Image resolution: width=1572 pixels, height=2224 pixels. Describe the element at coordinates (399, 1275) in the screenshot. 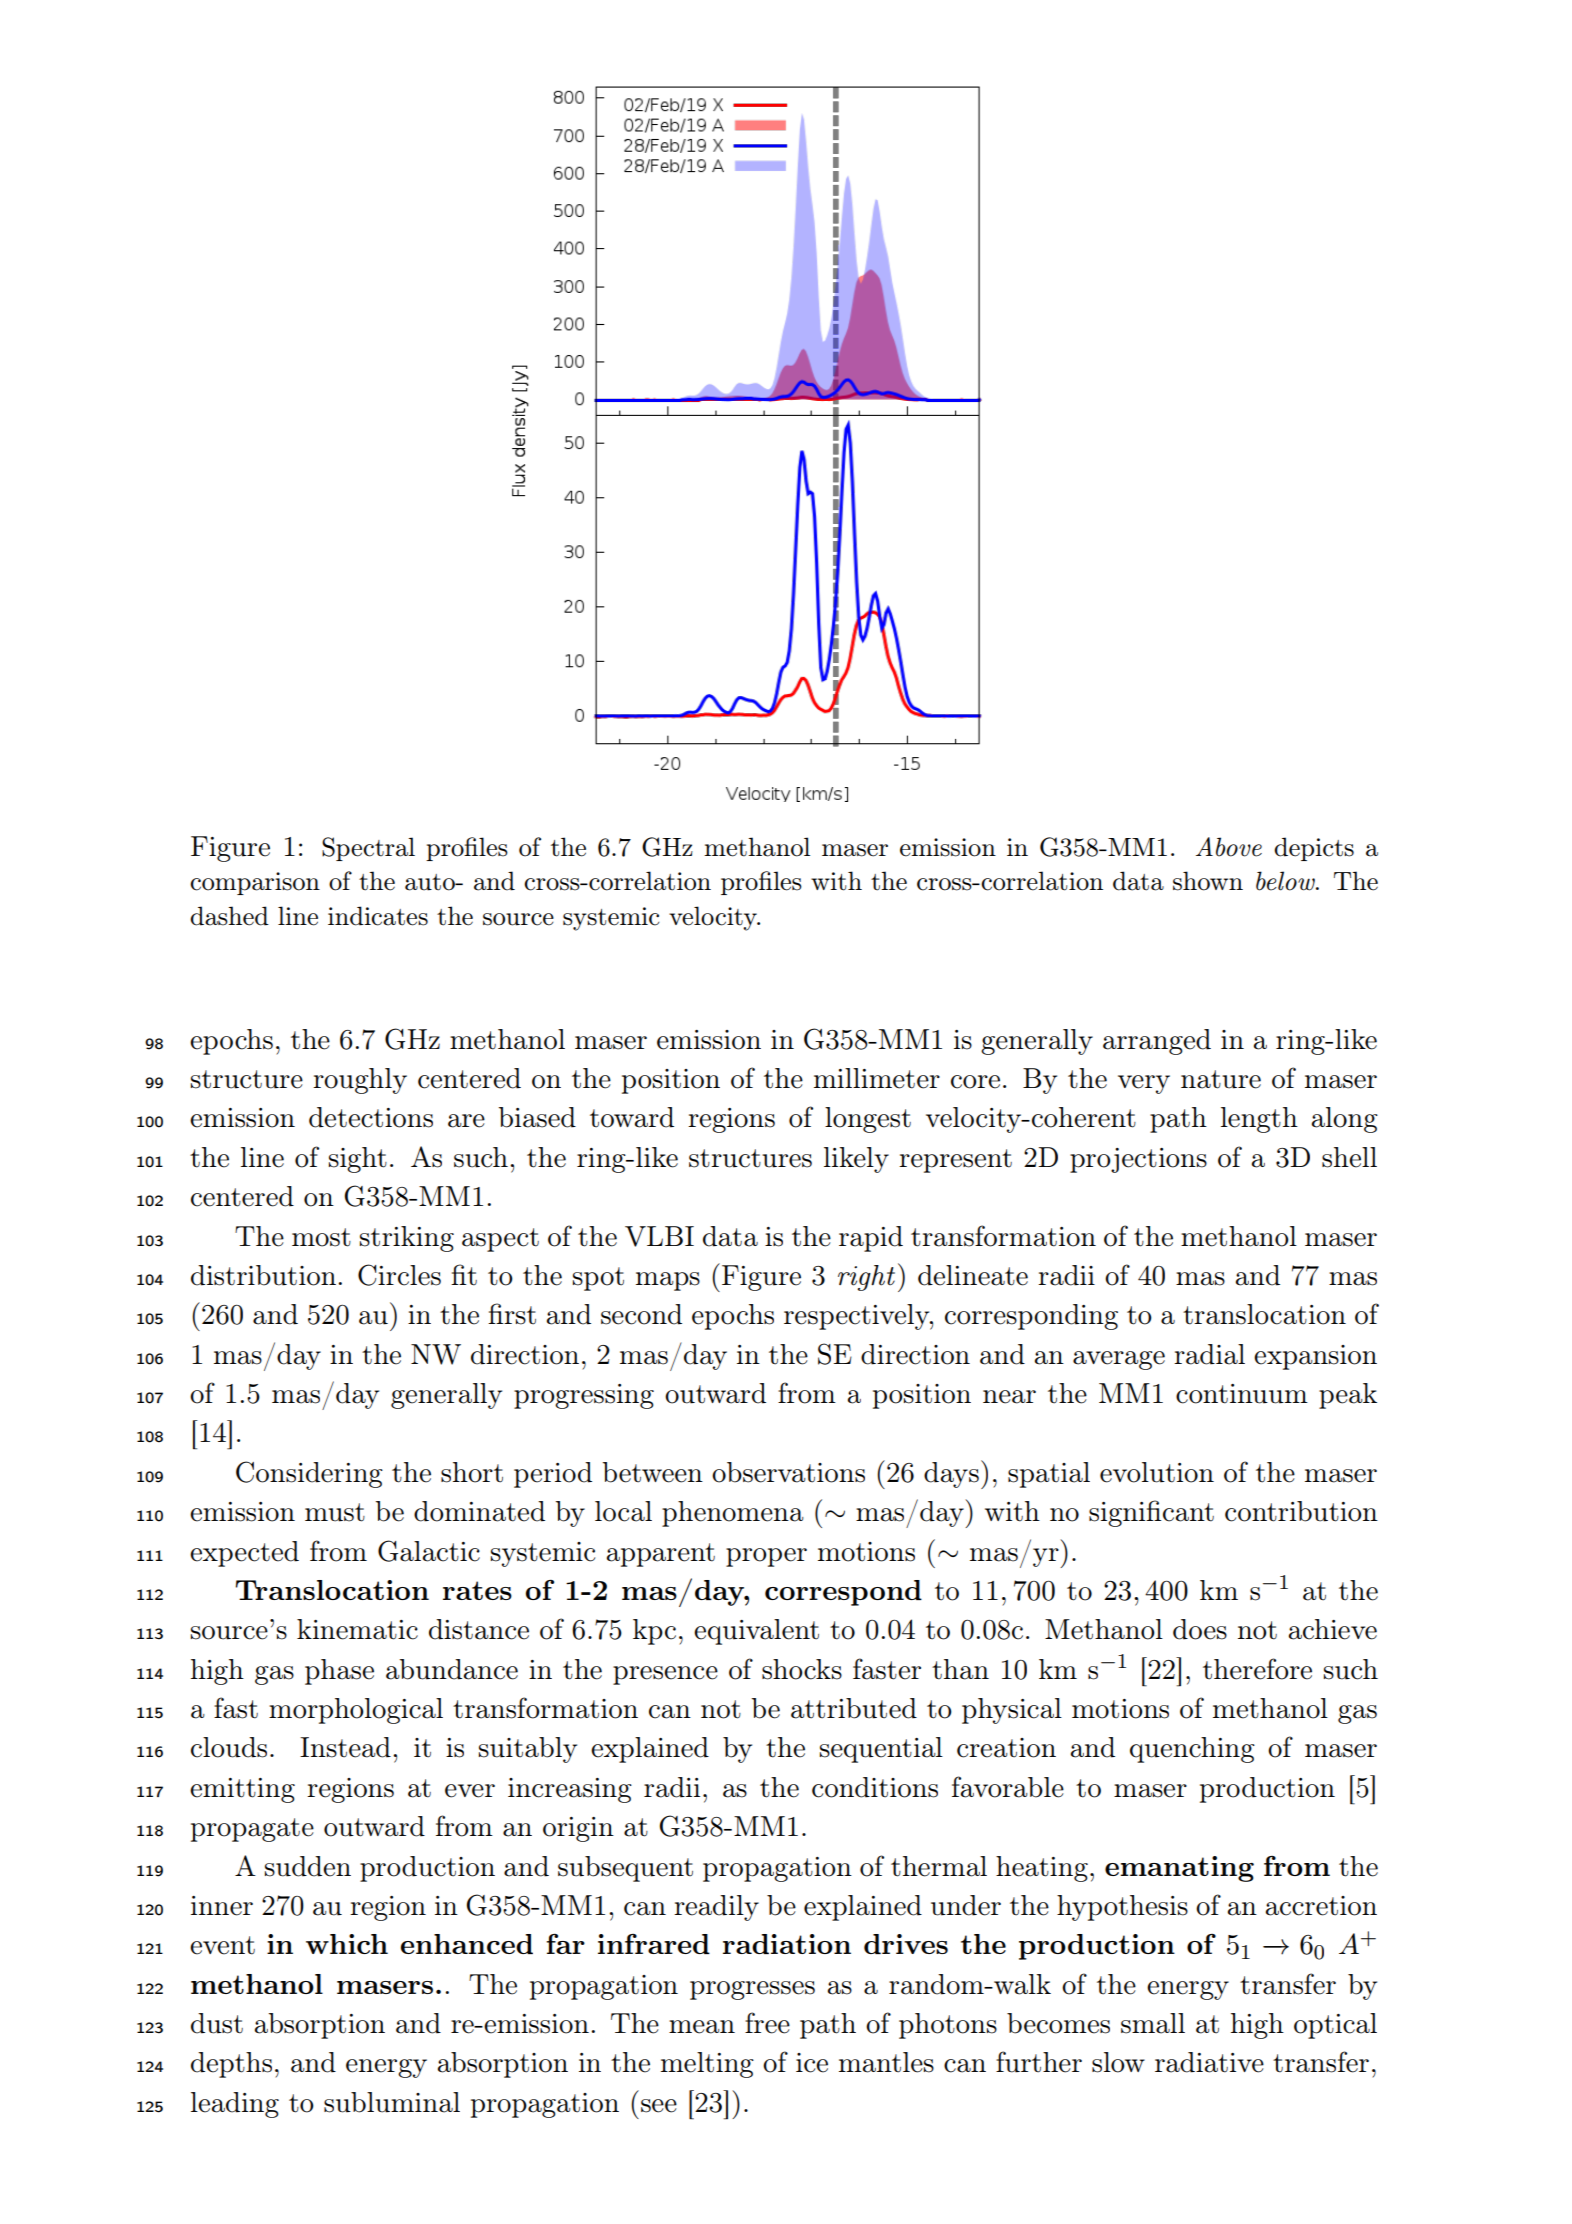

I see `Circles` at that location.
